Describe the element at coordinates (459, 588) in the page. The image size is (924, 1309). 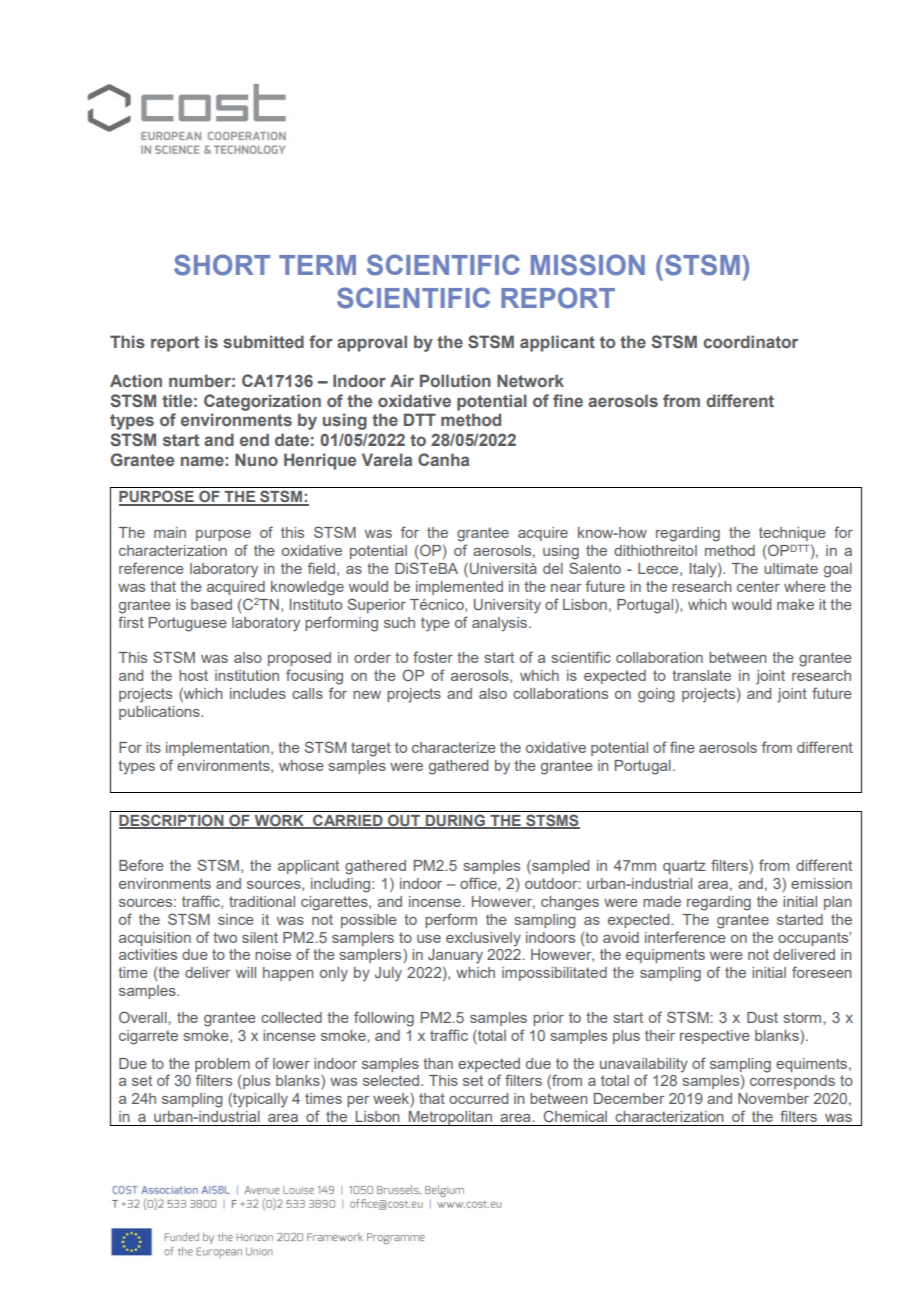
I see `implemented` at that location.
